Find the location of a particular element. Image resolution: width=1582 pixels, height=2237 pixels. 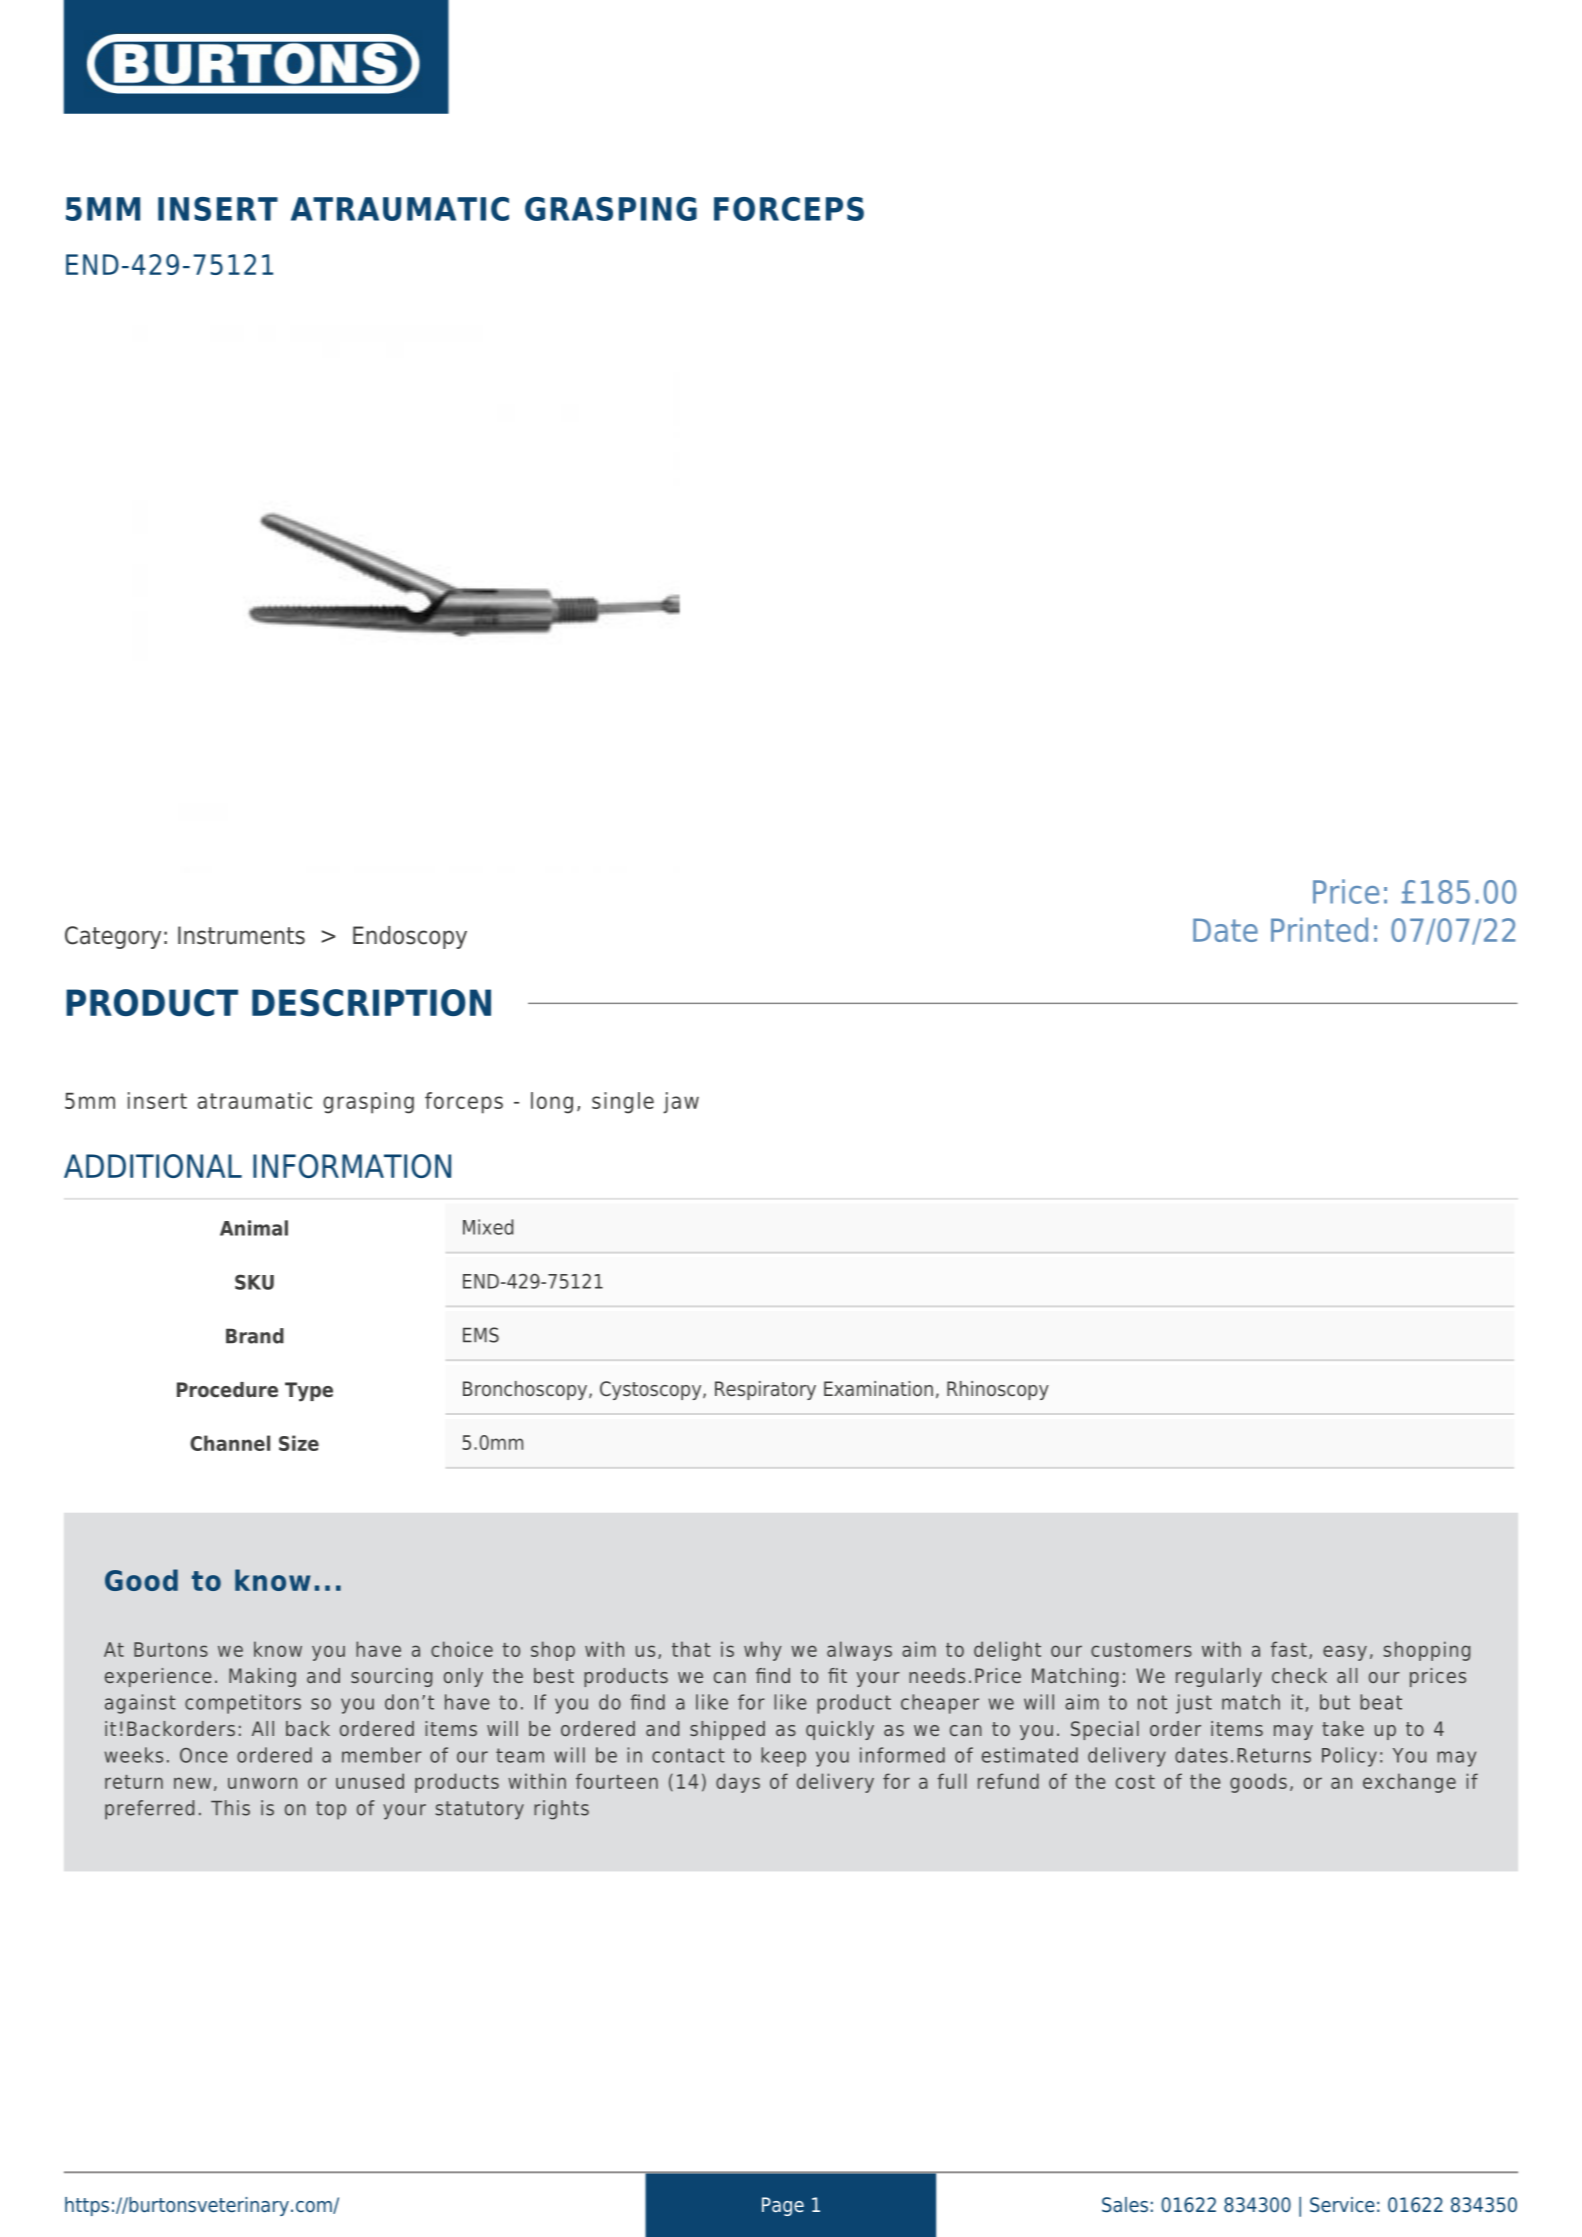

Sales is located at coordinates (1125, 2205).
